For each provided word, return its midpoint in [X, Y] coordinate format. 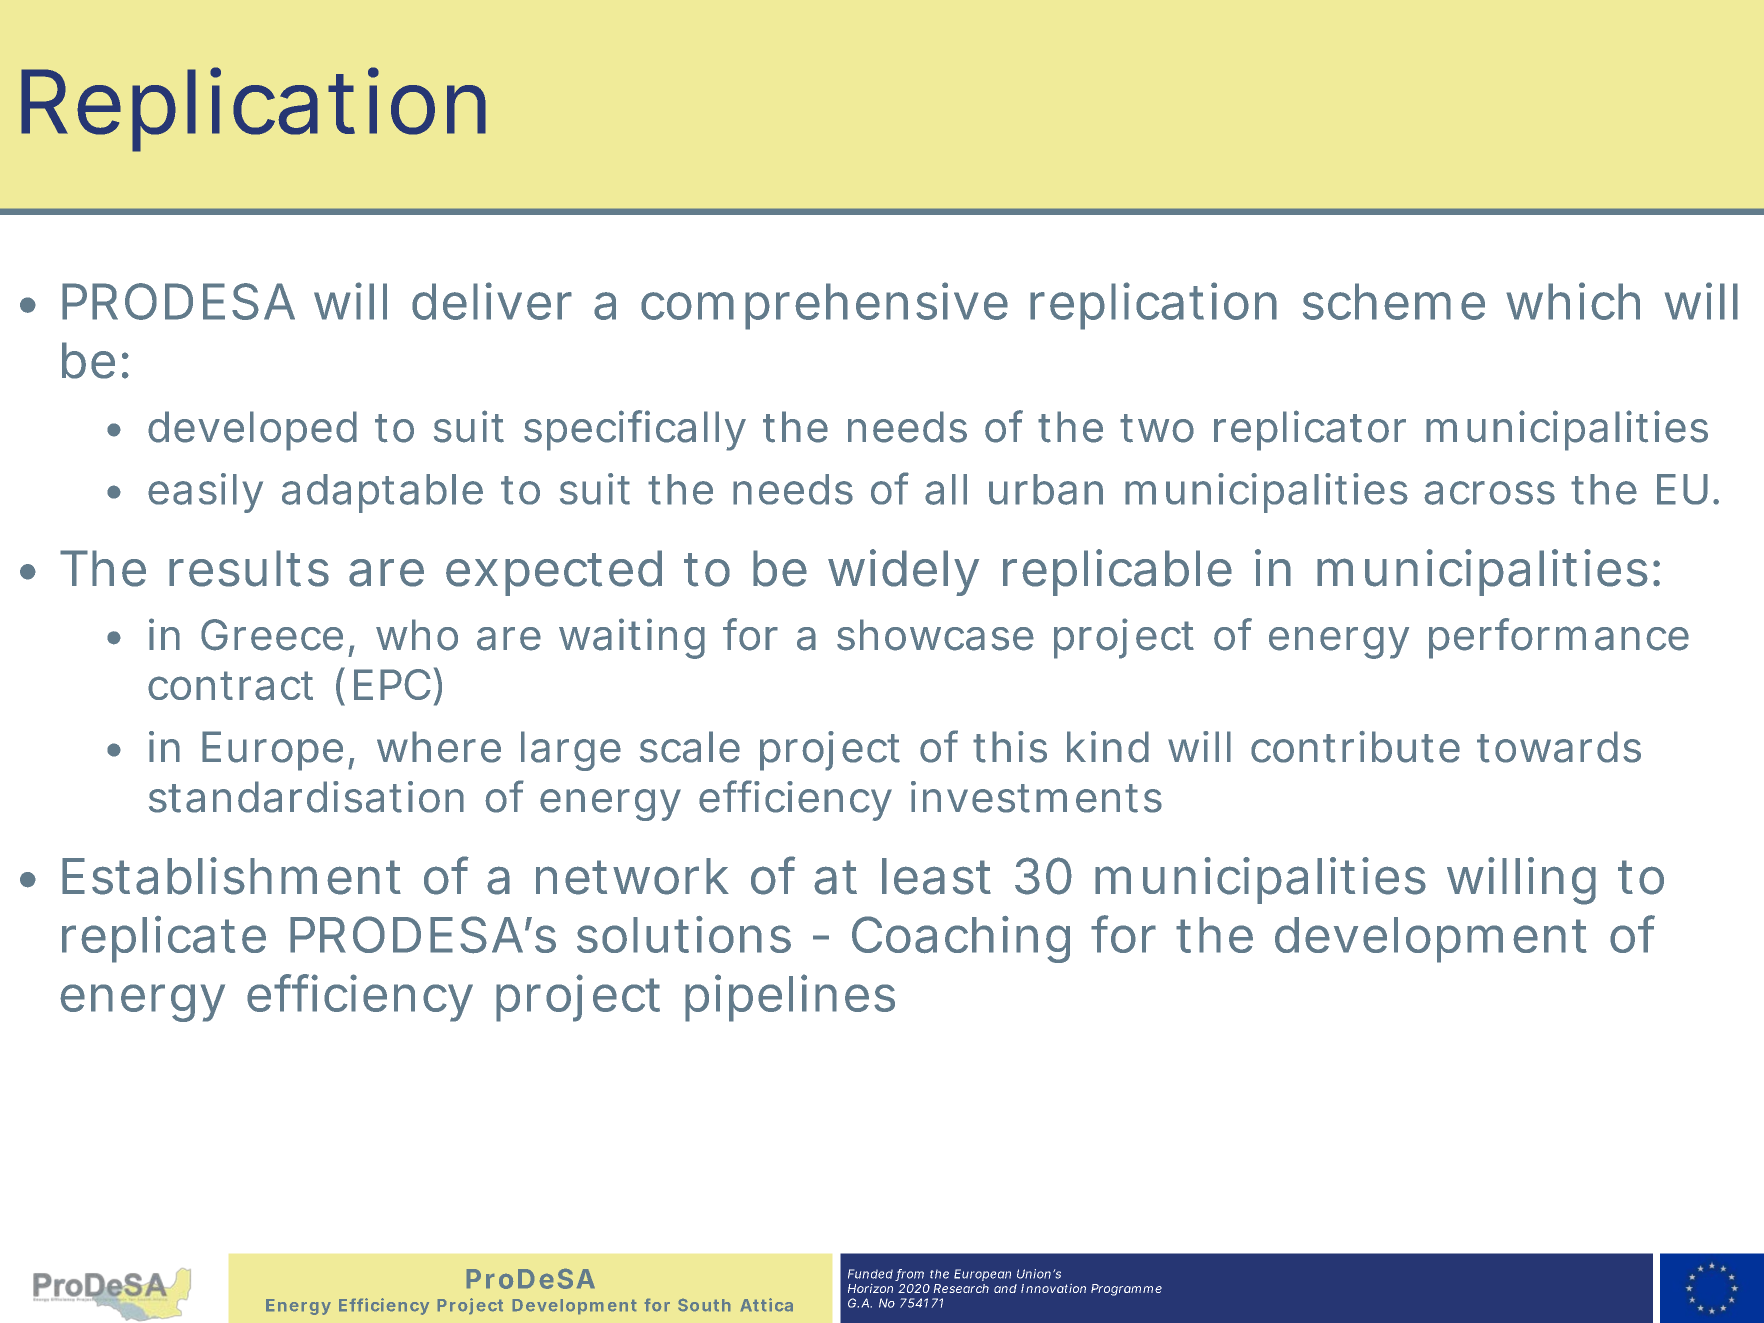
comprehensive [824, 306]
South [704, 1305]
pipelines [790, 998]
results [249, 568]
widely [903, 572]
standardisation [306, 797]
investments [1036, 797]
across [1489, 493]
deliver [492, 301]
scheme [1394, 301]
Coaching [961, 939]
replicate [164, 939]
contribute [1355, 747]
